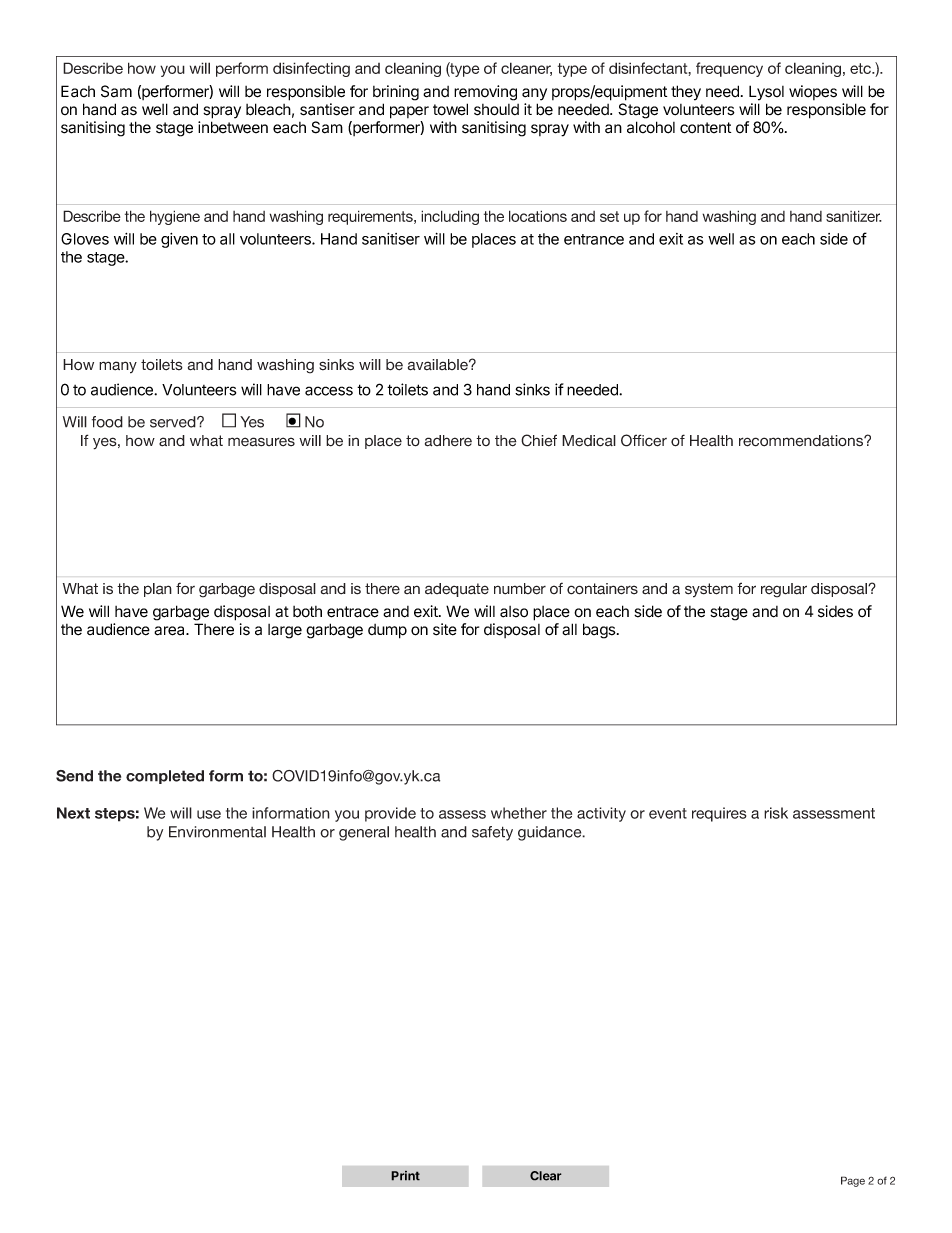 The image size is (952, 1233). I want to click on frequency, so click(729, 69).
